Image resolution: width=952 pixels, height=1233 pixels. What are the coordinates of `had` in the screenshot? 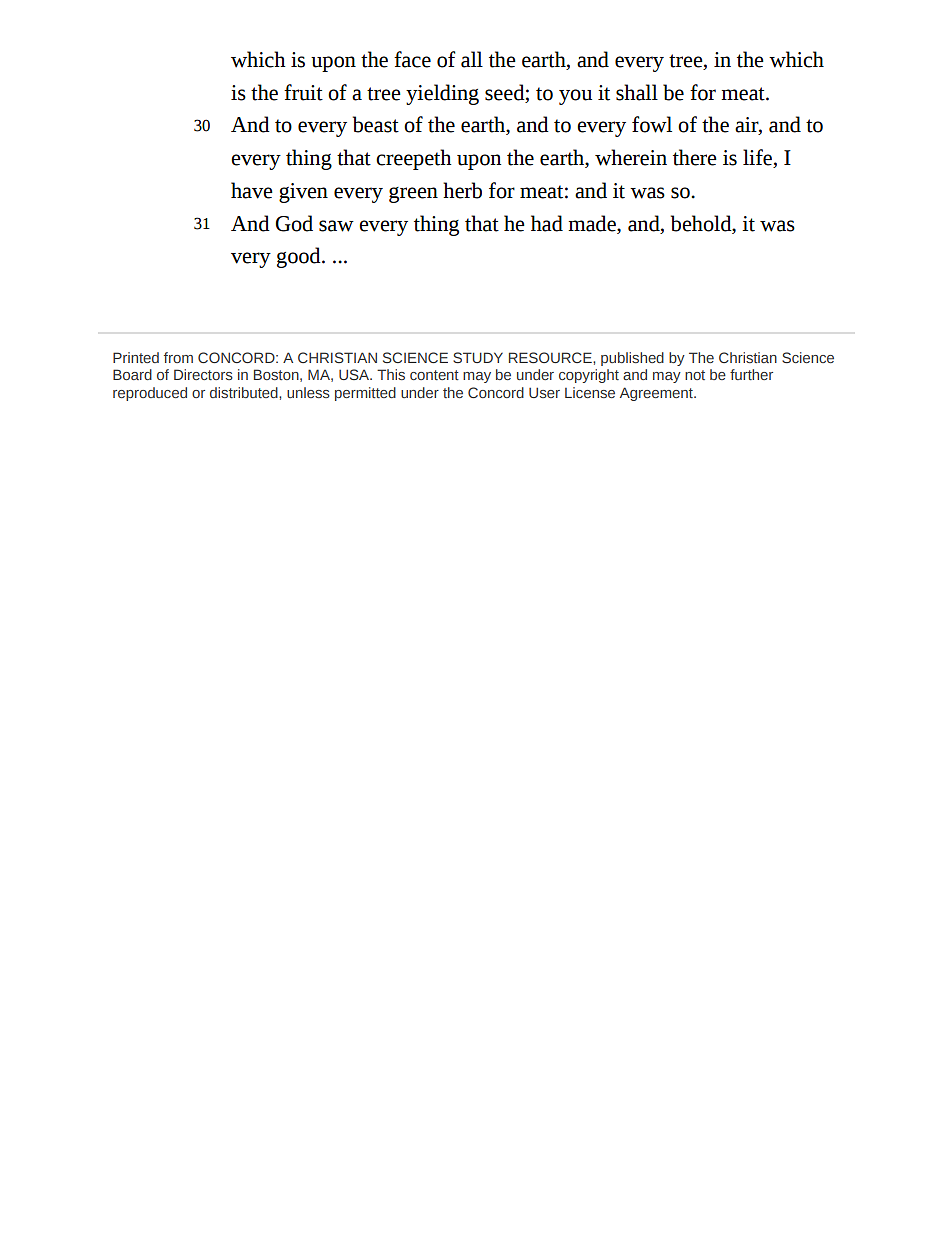 It's located at (547, 223).
